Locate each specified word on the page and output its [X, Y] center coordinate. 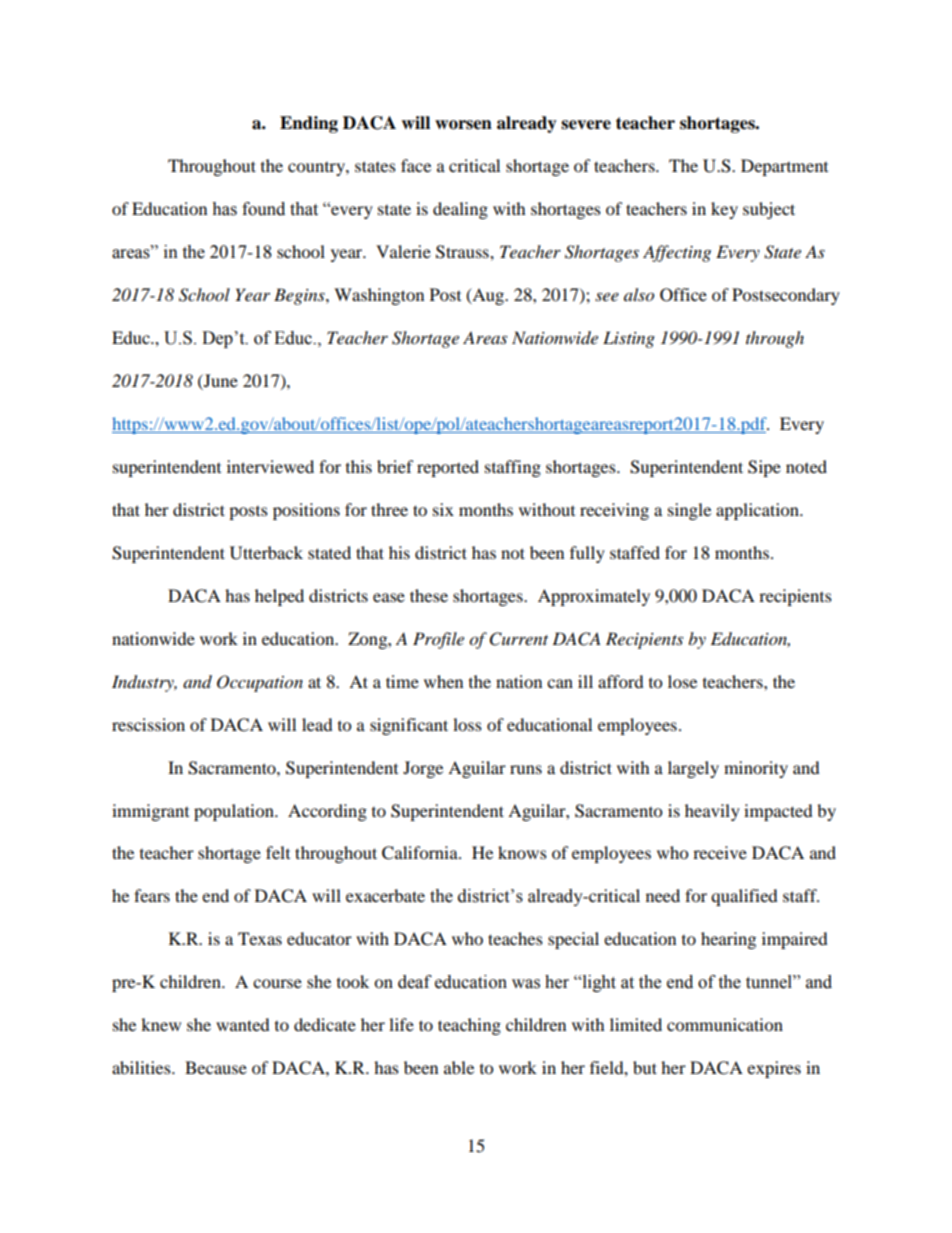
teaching [469, 1026]
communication [725, 1024]
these [429, 595]
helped [279, 597]
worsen [463, 125]
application [758, 511]
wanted [243, 1024]
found [263, 209]
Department [784, 167]
